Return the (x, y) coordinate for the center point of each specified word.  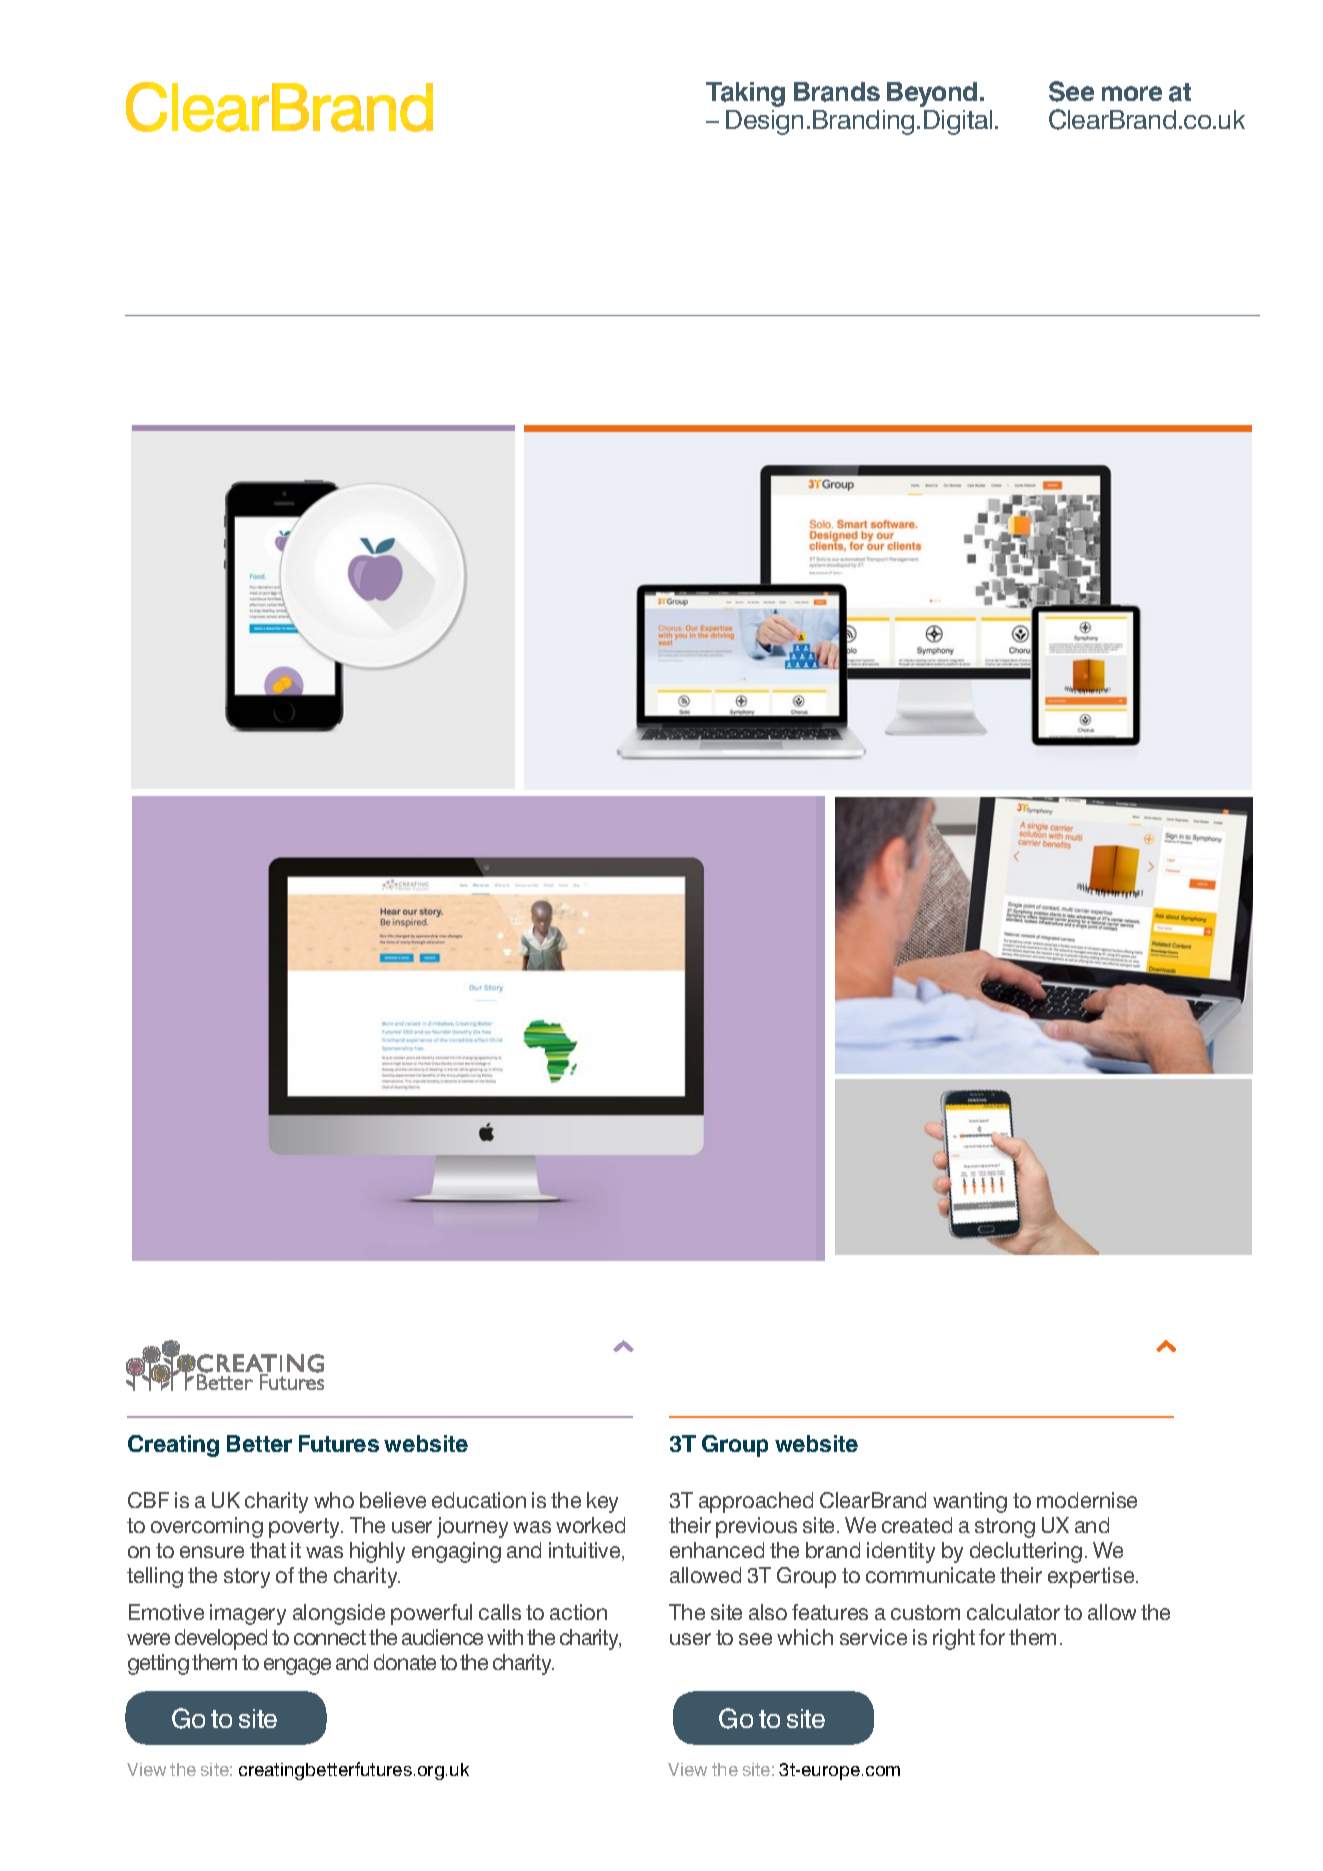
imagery (248, 1614)
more (1132, 93)
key (602, 1502)
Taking (745, 94)
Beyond (932, 94)
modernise (1087, 1500)
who (334, 1500)
